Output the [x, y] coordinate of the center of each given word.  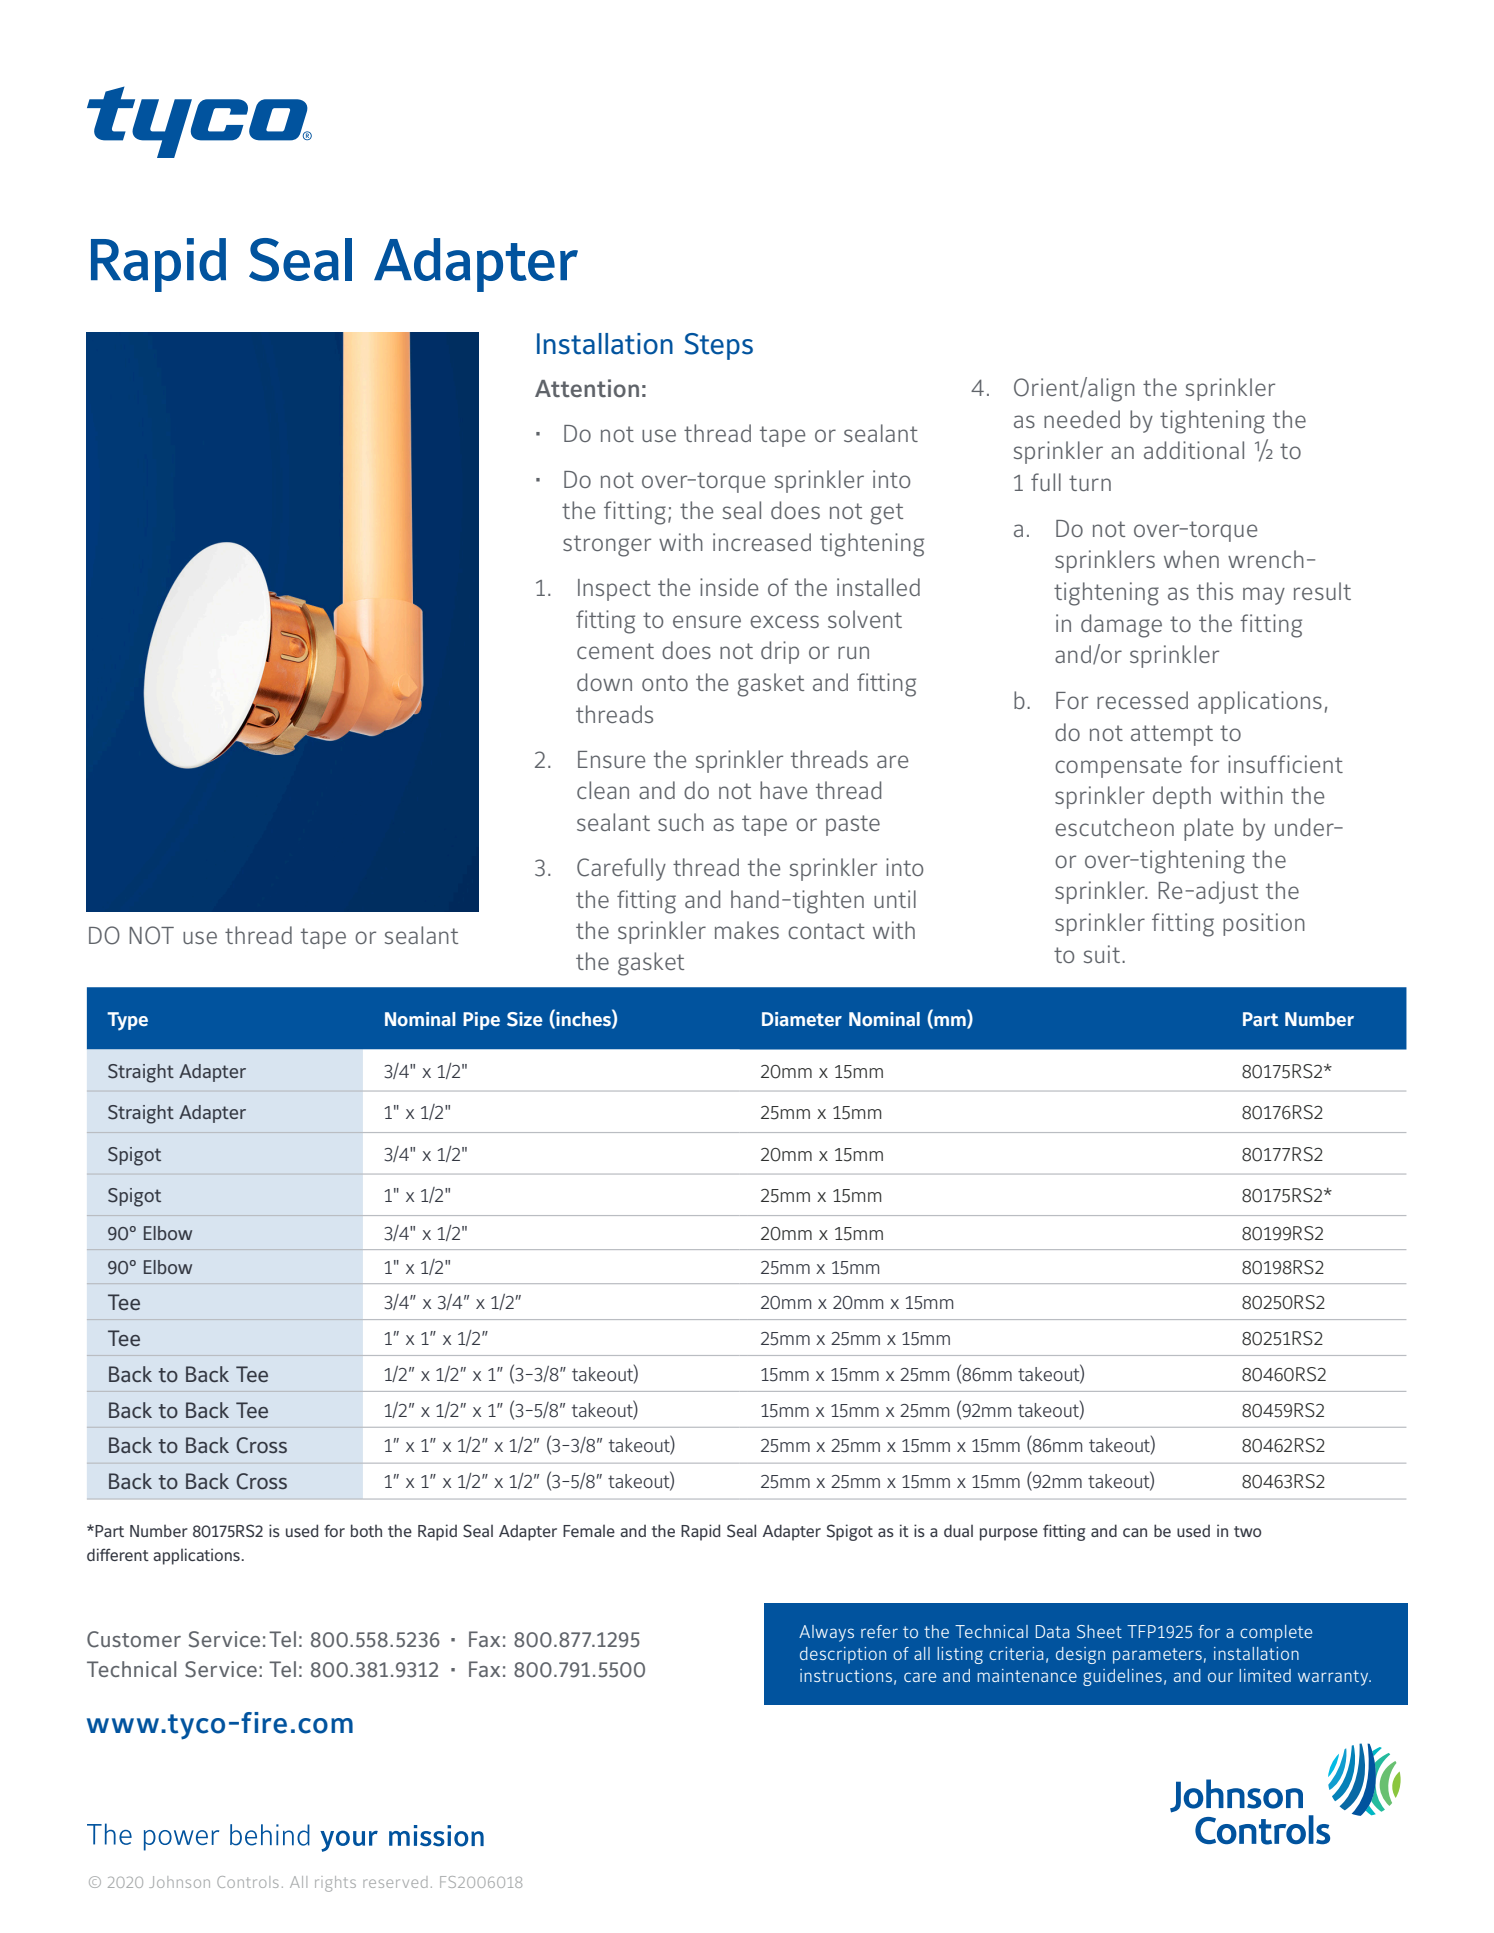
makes [747, 930]
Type [127, 1021]
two [1247, 1531]
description [843, 1655]
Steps [719, 346]
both [366, 1530]
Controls [248, 1882]
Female [589, 1531]
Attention [587, 388]
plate [1208, 829]
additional [1194, 450]
